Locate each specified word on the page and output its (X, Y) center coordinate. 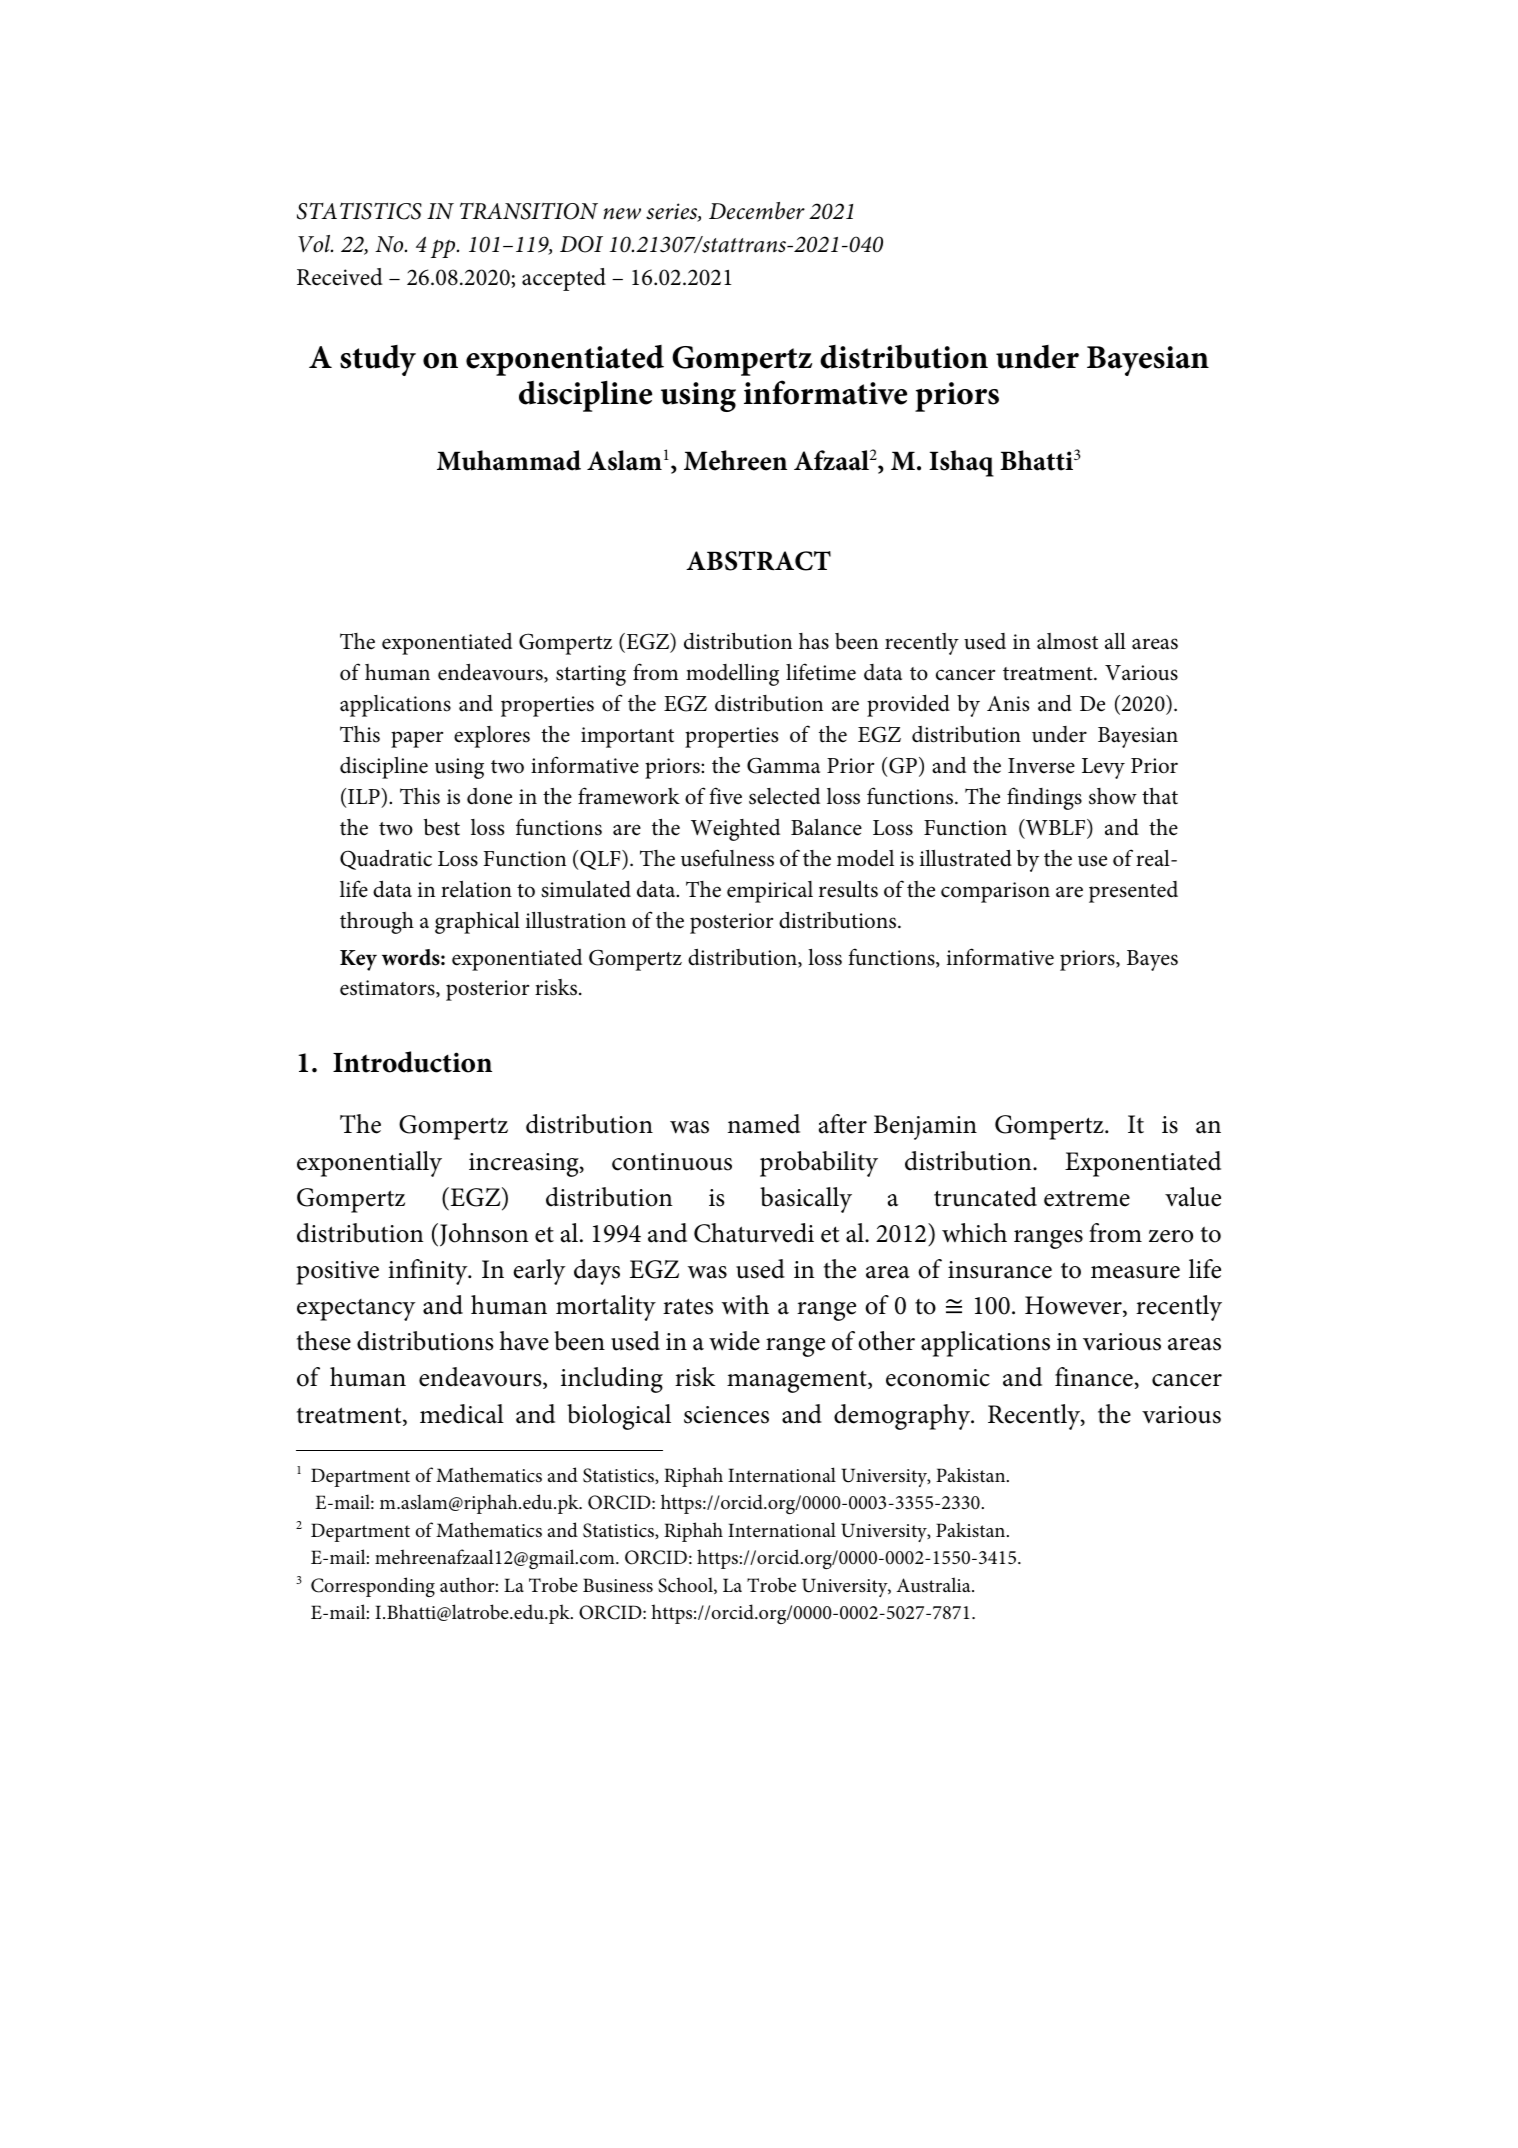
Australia (934, 1585)
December (757, 211)
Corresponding (373, 1587)
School (686, 1585)
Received (340, 277)
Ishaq (961, 463)
